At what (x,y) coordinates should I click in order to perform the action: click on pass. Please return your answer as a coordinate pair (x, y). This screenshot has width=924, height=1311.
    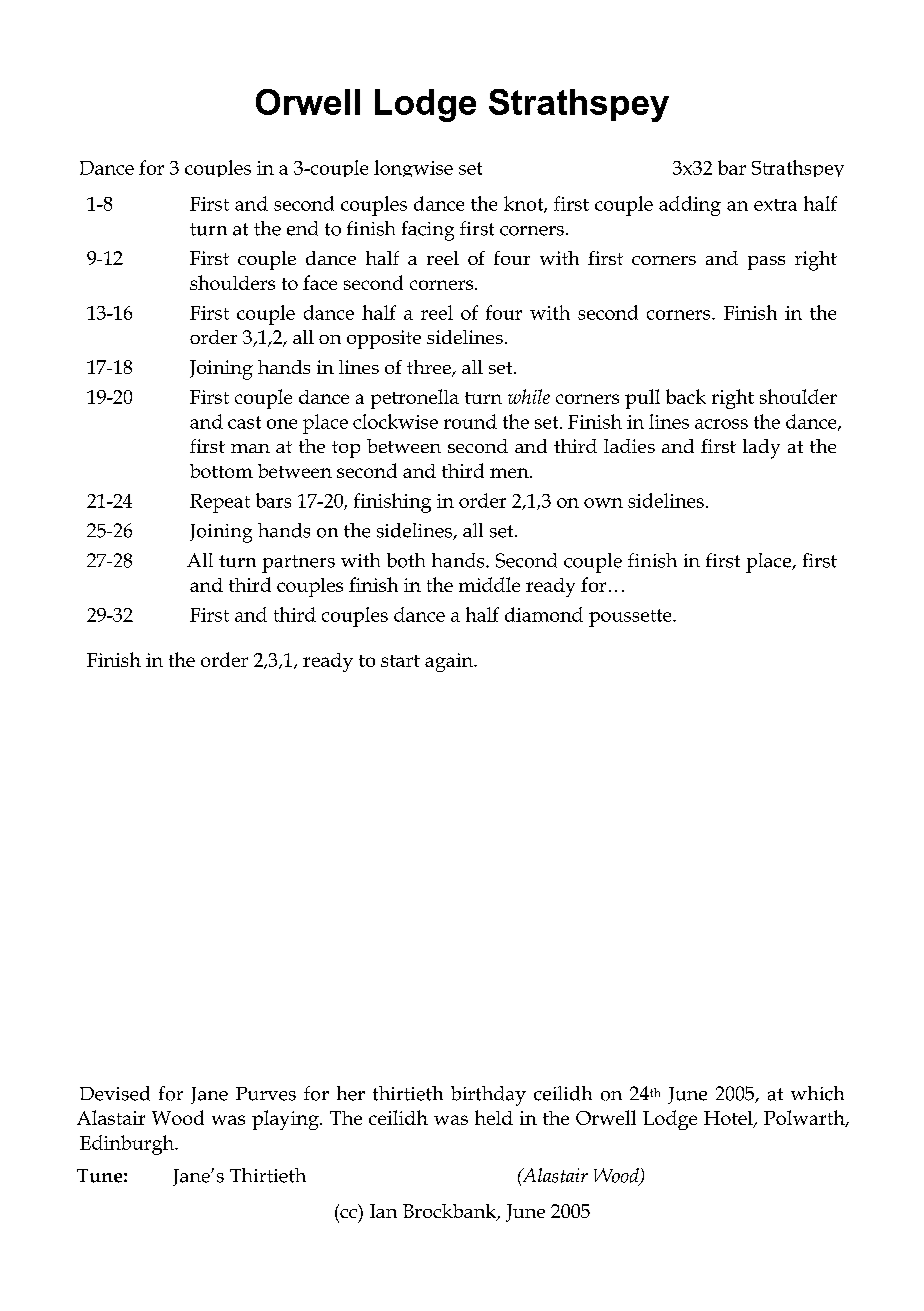
    Looking at the image, I should click on (766, 263).
